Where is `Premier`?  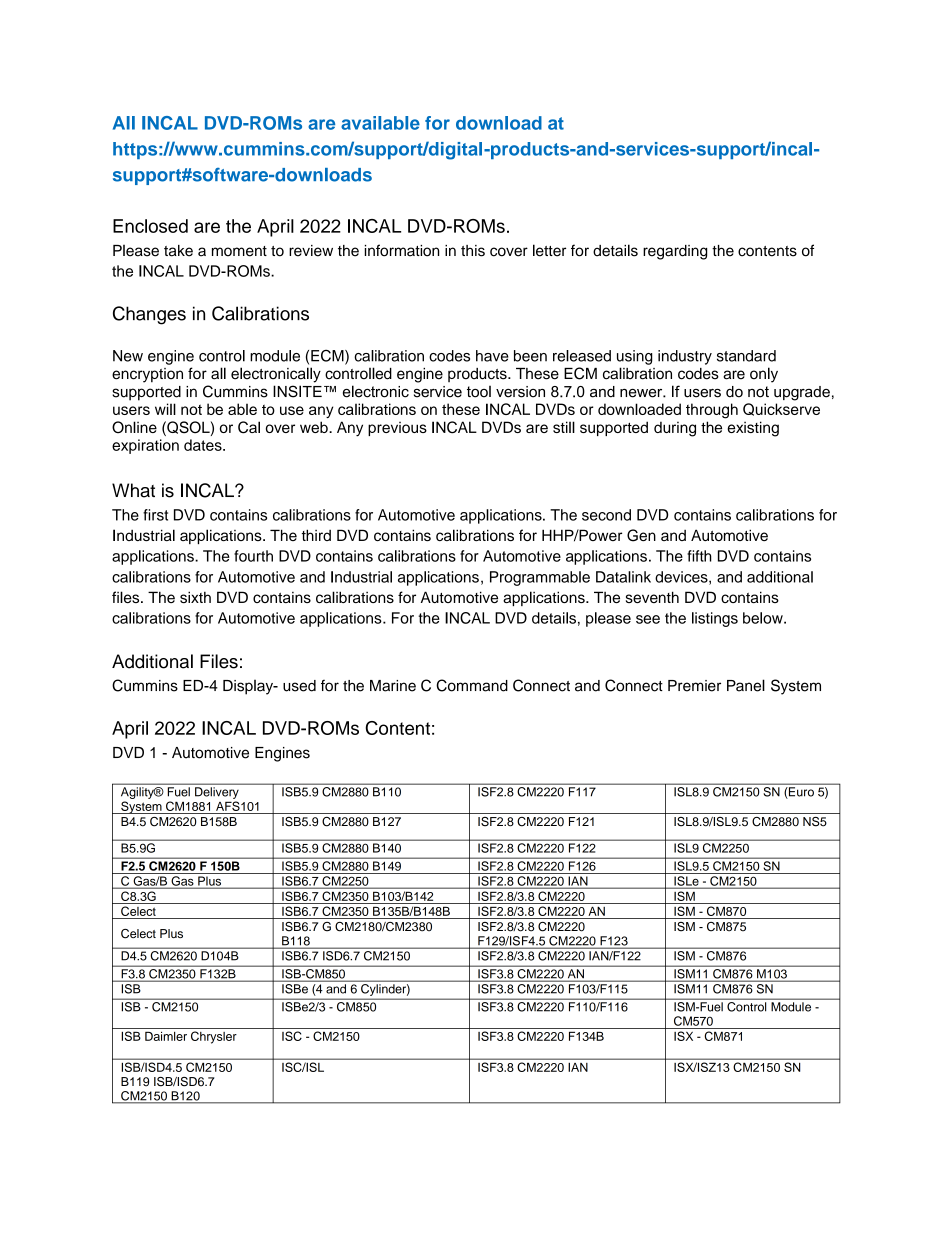
Premier is located at coordinates (694, 686).
